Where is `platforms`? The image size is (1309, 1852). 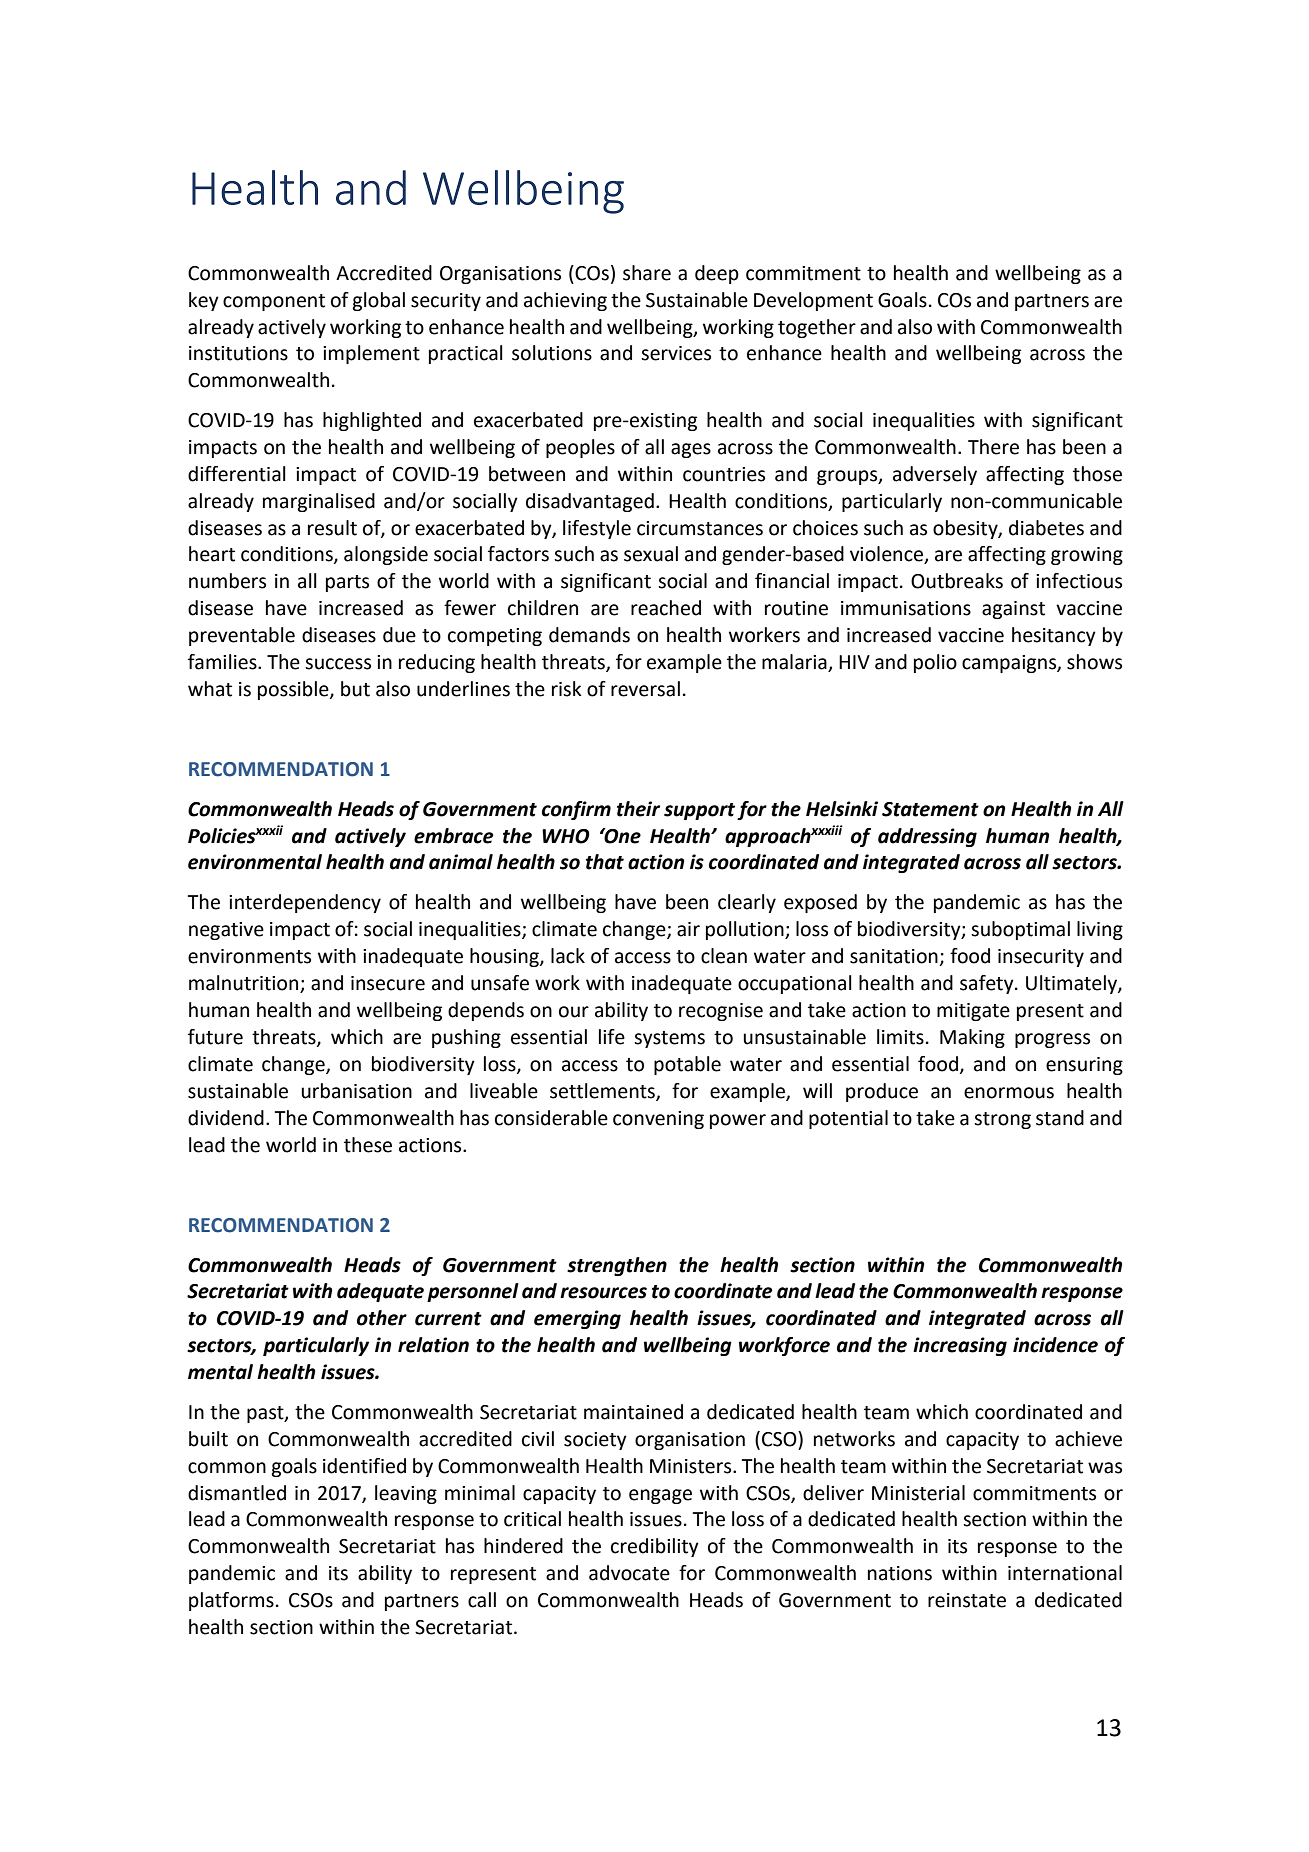
platforms is located at coordinates (231, 1601).
